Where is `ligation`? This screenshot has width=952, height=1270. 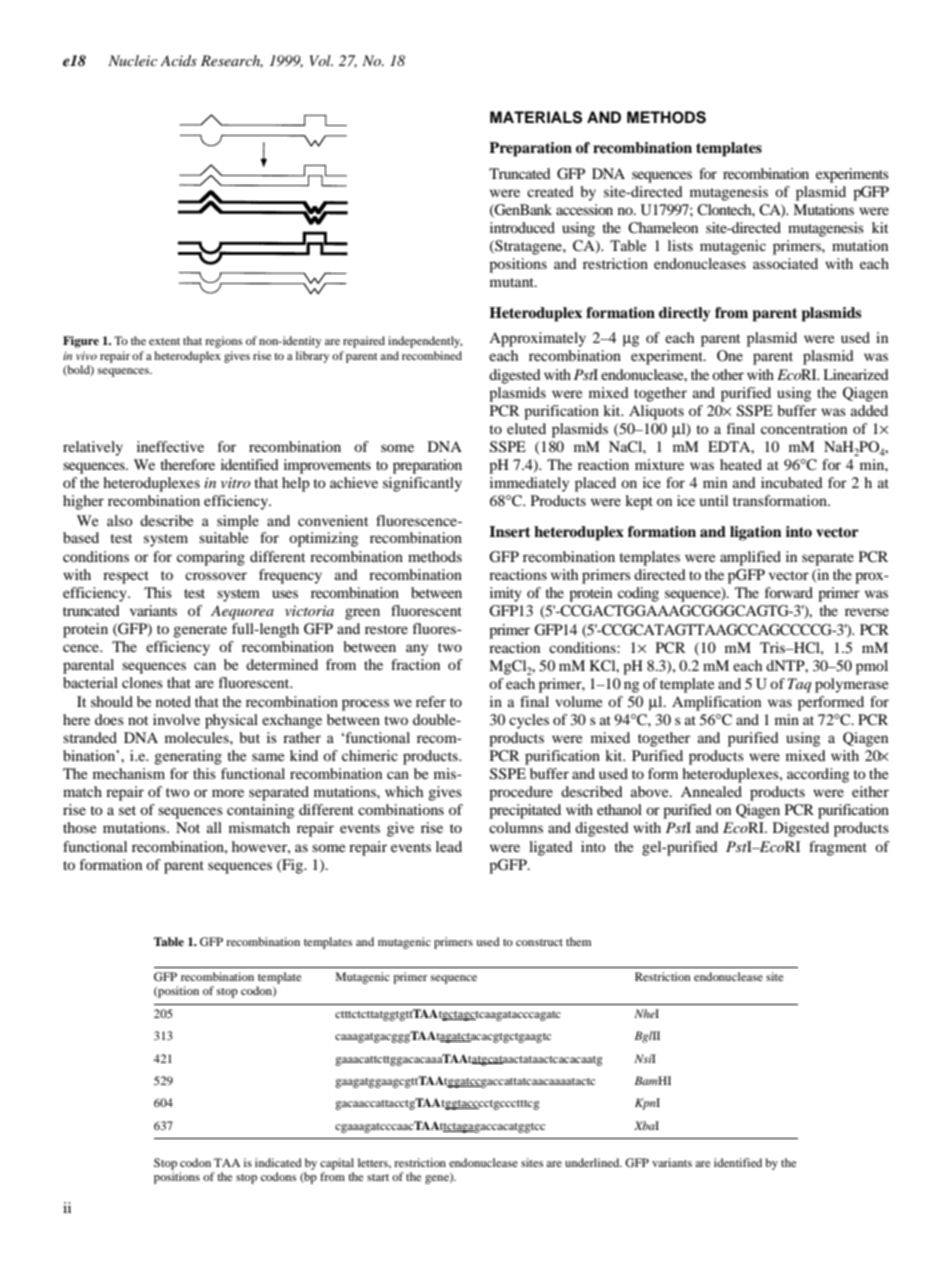 ligation is located at coordinates (756, 533).
